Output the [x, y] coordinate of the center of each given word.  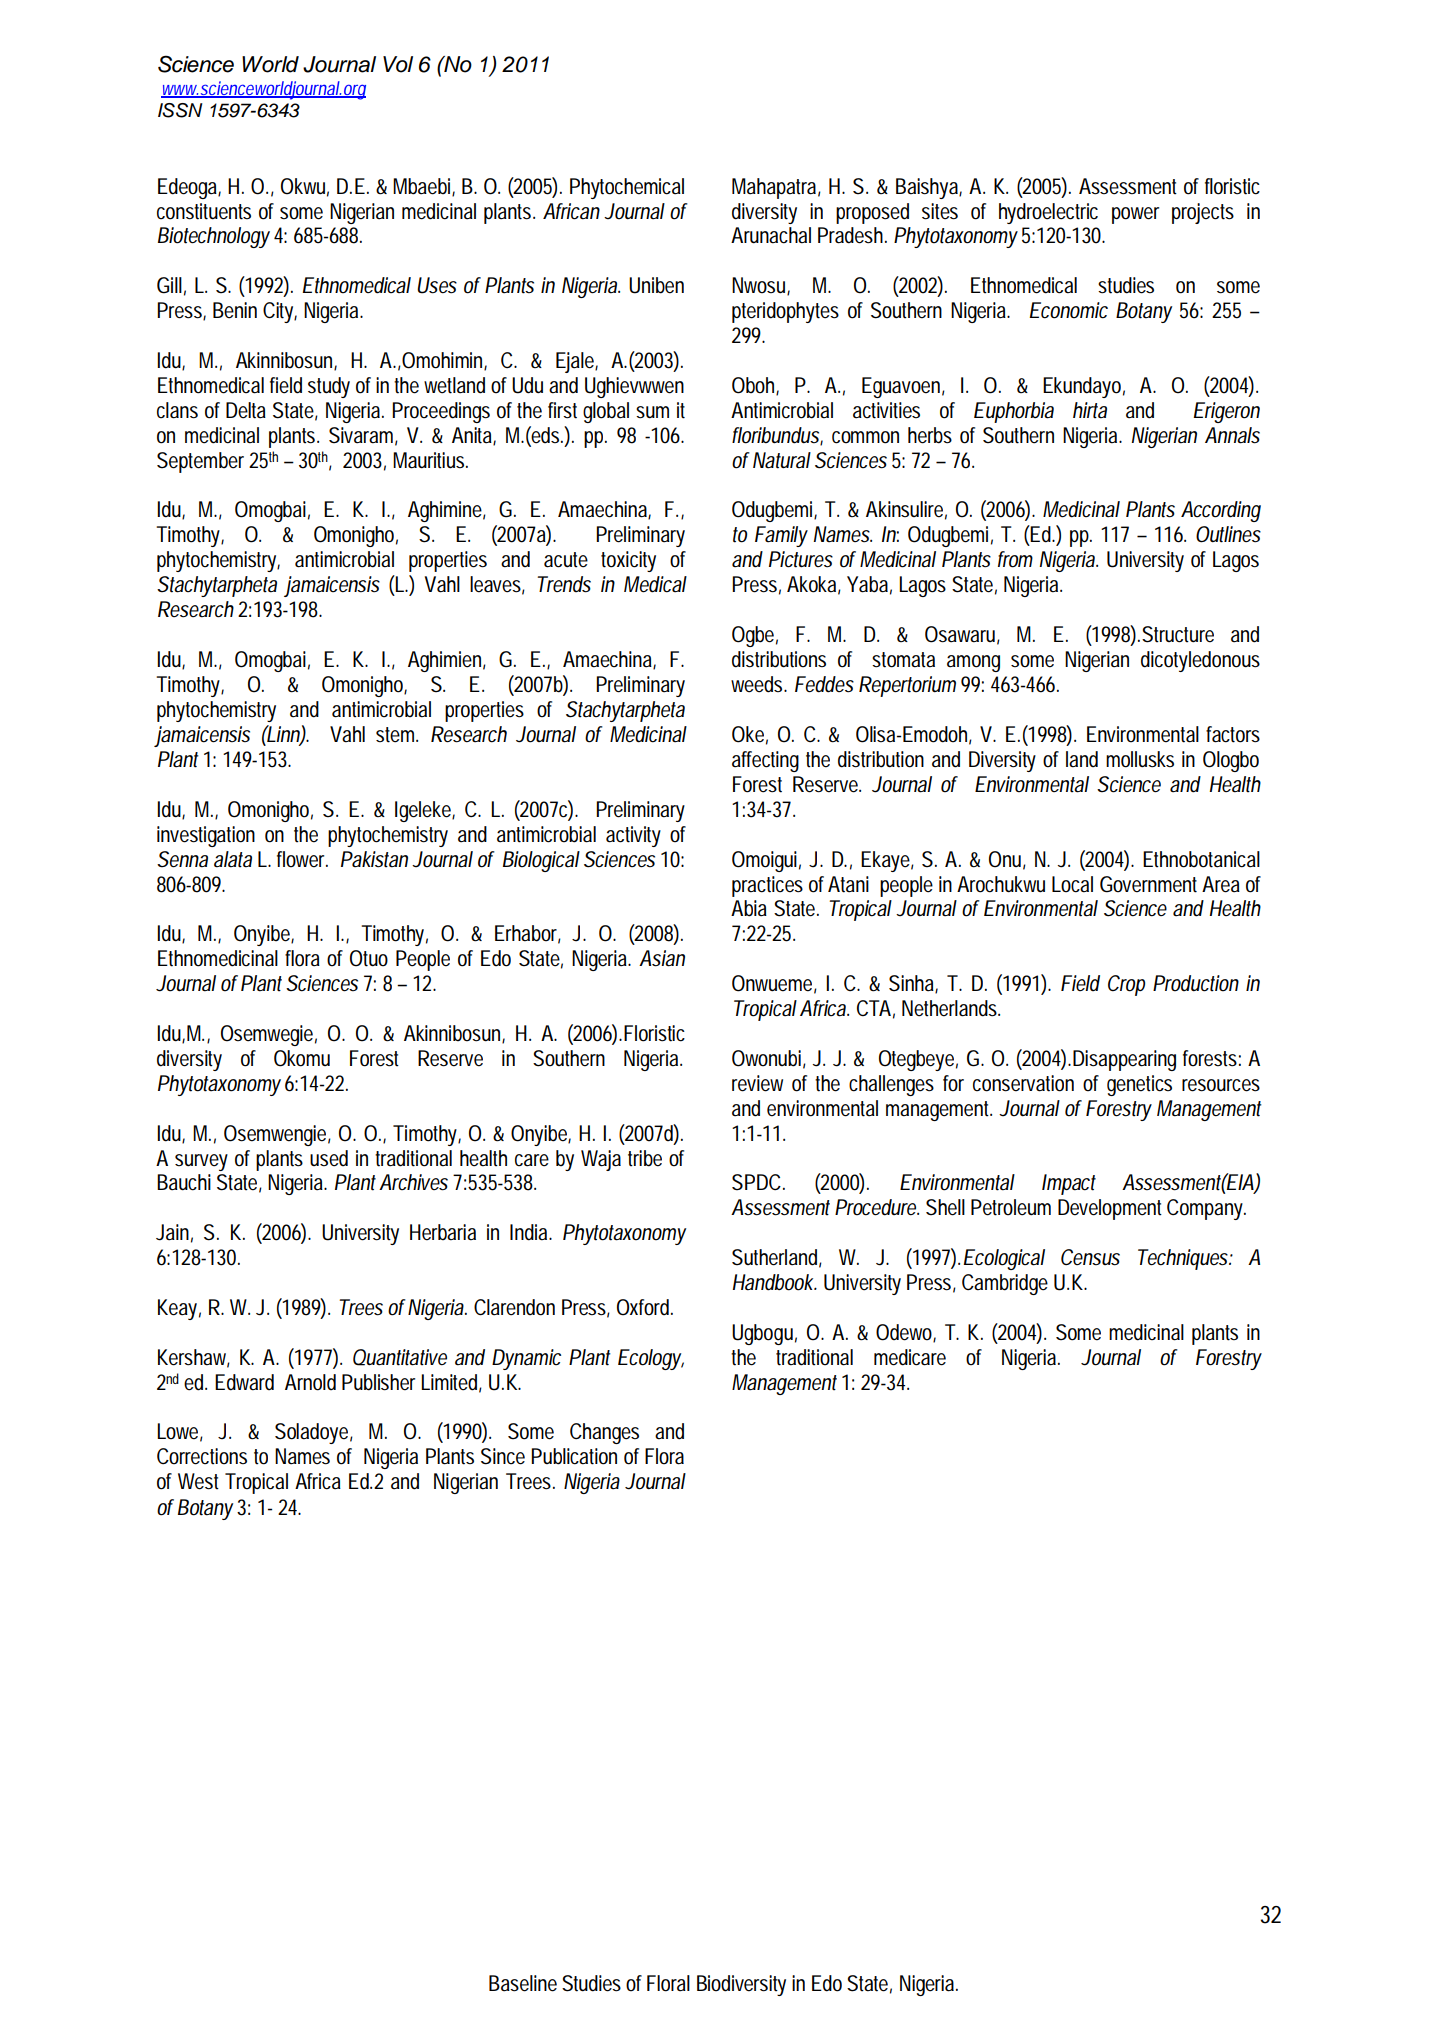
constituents [204, 211]
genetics [1139, 1085]
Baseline [523, 1983]
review [757, 1083]
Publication [574, 1456]
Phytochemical [627, 188]
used [329, 1158]
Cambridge [1005, 1284]
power [1135, 215]
